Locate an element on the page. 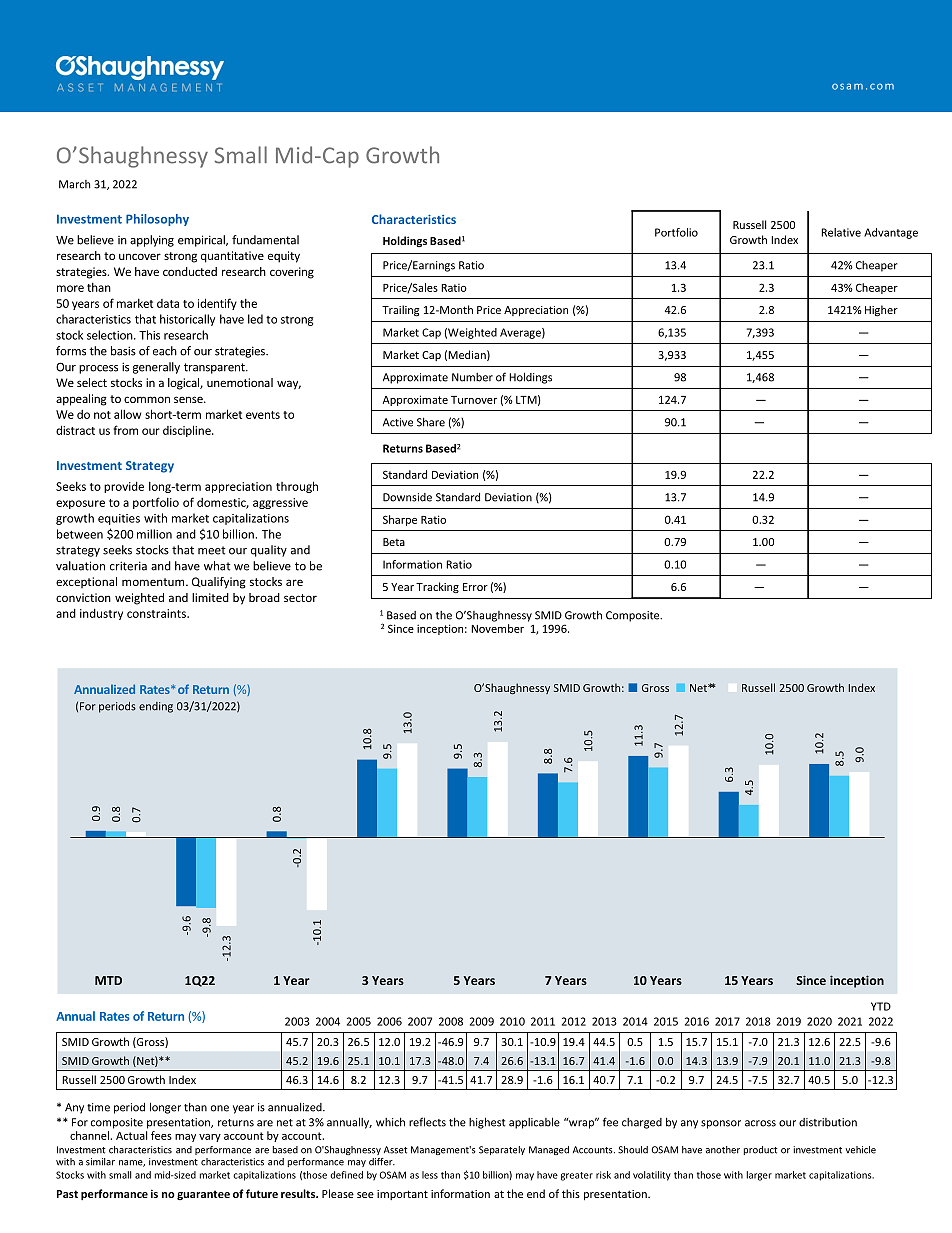 The width and height of the document is (952, 1233). Philosophy is located at coordinates (157, 220).
